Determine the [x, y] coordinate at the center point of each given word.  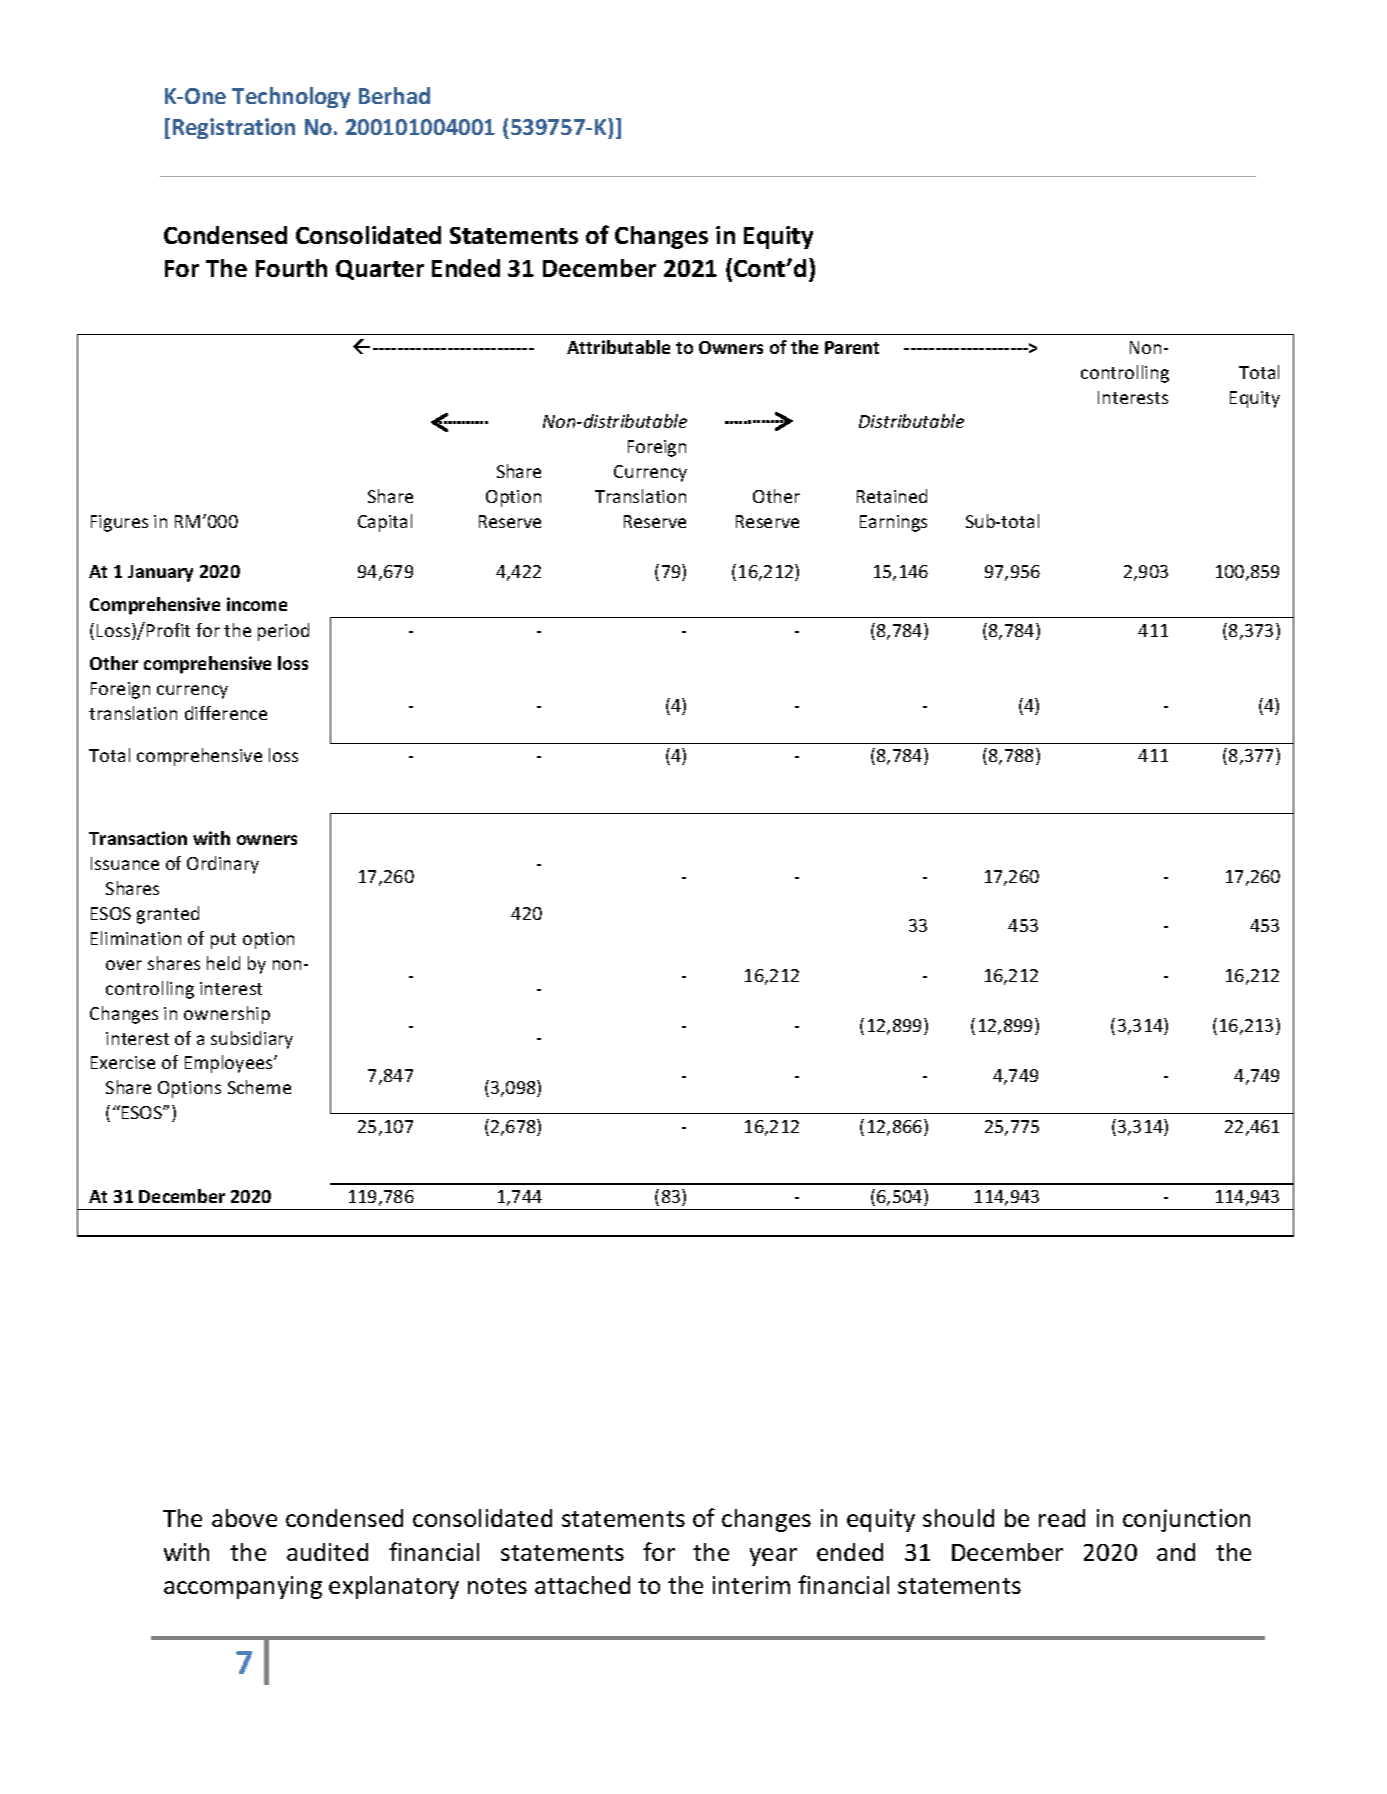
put [223, 941]
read [1062, 1518]
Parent [852, 347]
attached [582, 1585]
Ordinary [223, 865]
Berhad [394, 95]
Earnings [893, 523]
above [244, 1518]
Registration [234, 128]
